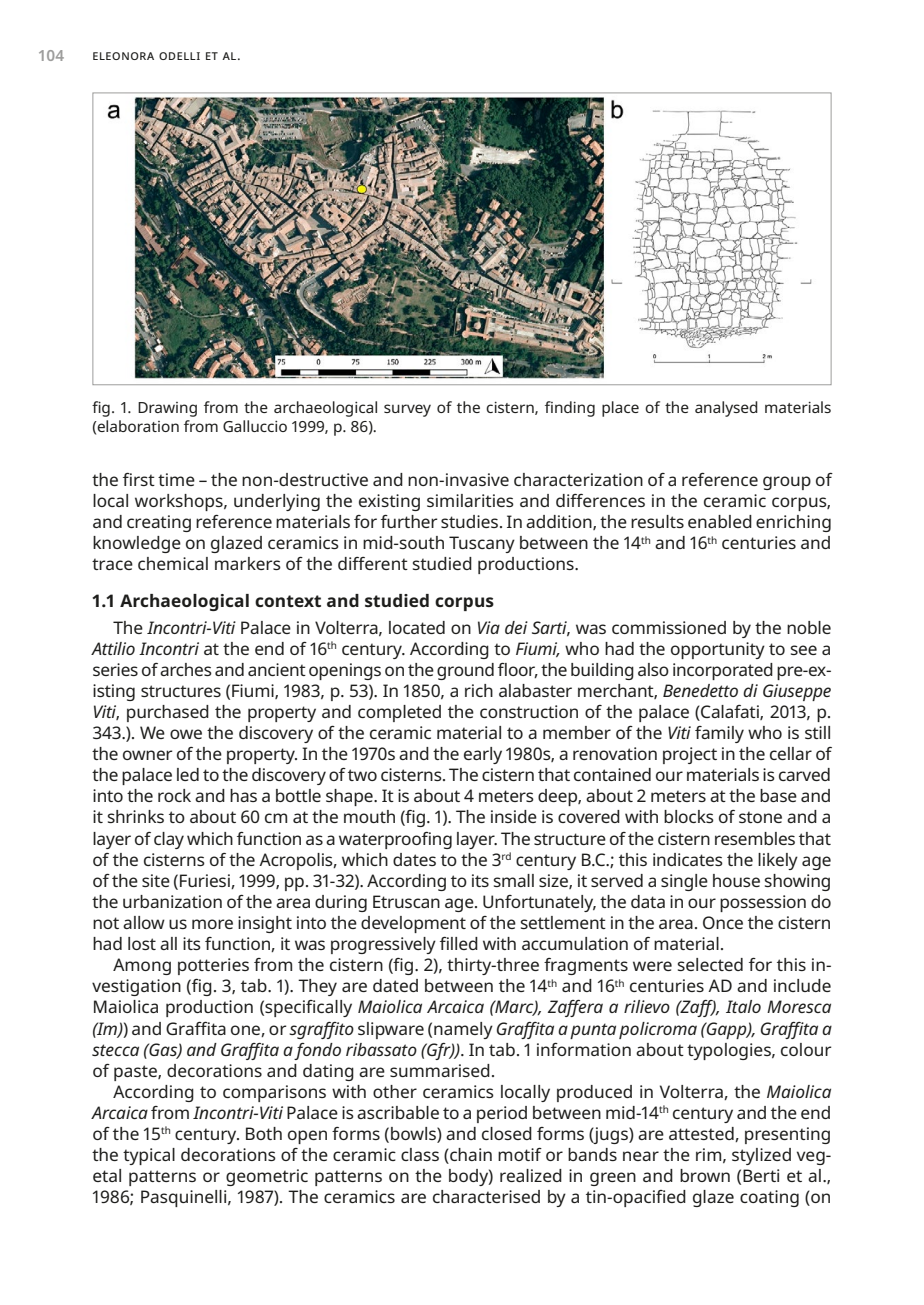  I want to click on analysed, so click(726, 409).
